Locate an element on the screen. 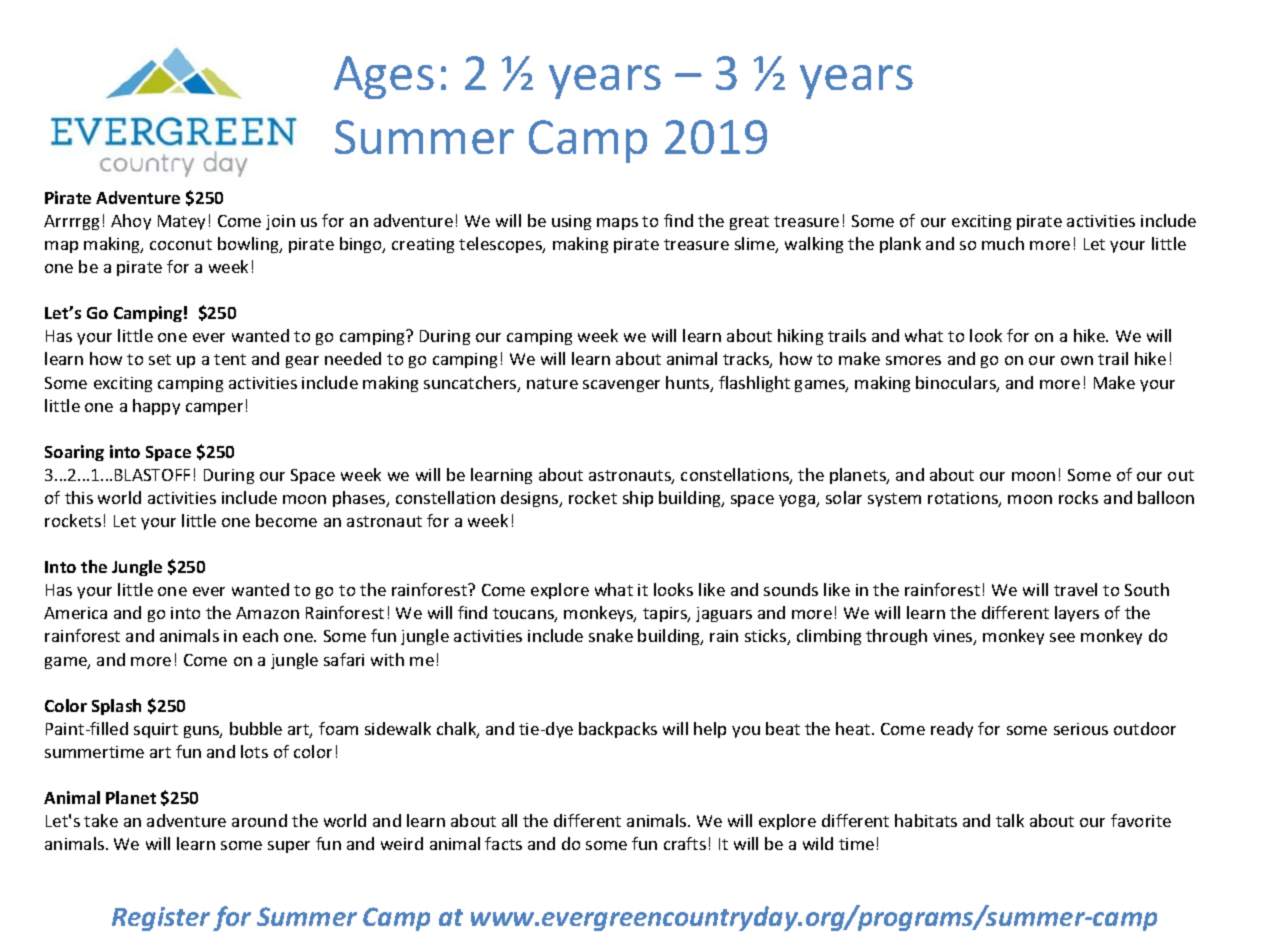  Register is located at coordinates (161, 919).
